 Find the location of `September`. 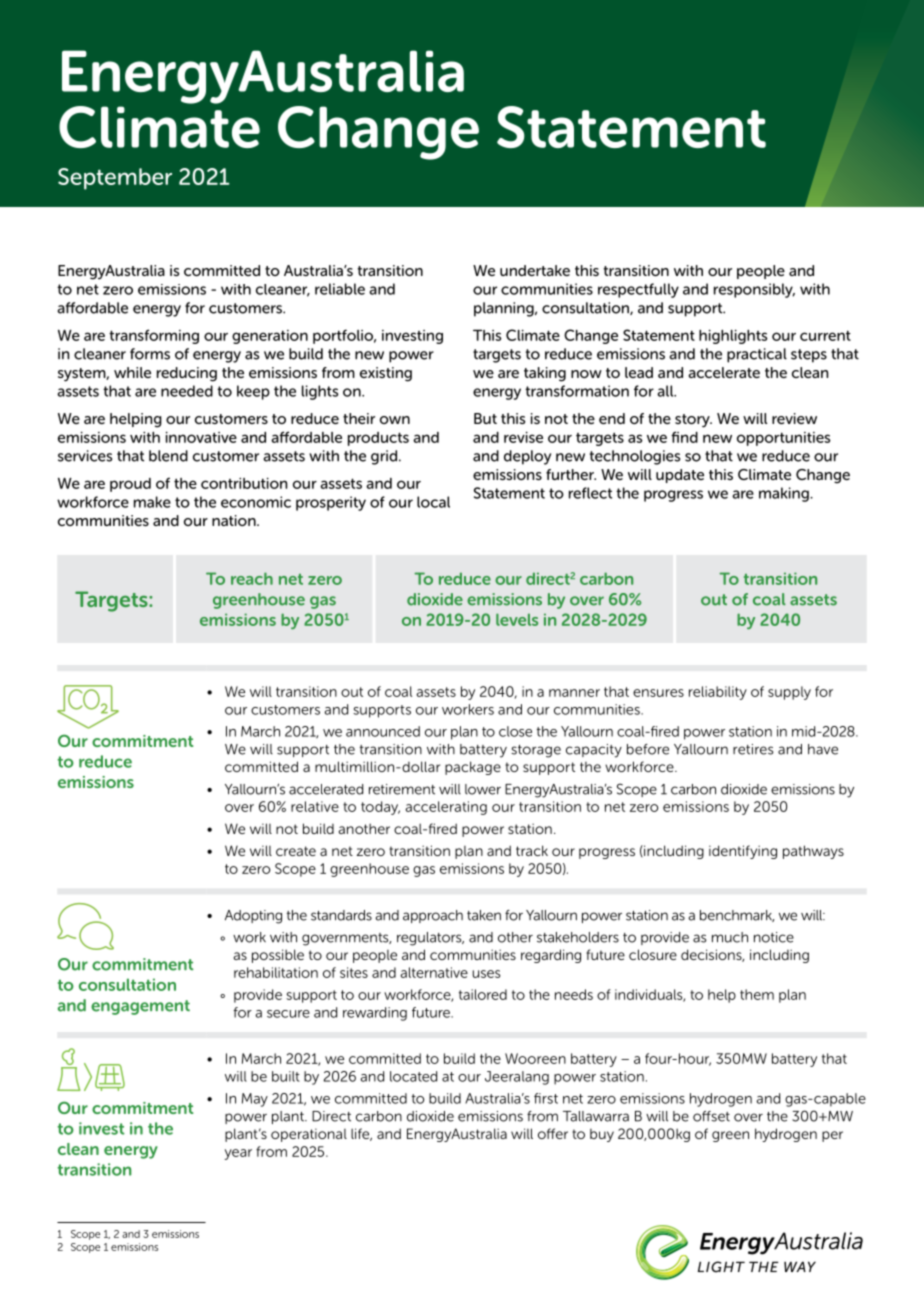

September is located at coordinates (115, 179).
